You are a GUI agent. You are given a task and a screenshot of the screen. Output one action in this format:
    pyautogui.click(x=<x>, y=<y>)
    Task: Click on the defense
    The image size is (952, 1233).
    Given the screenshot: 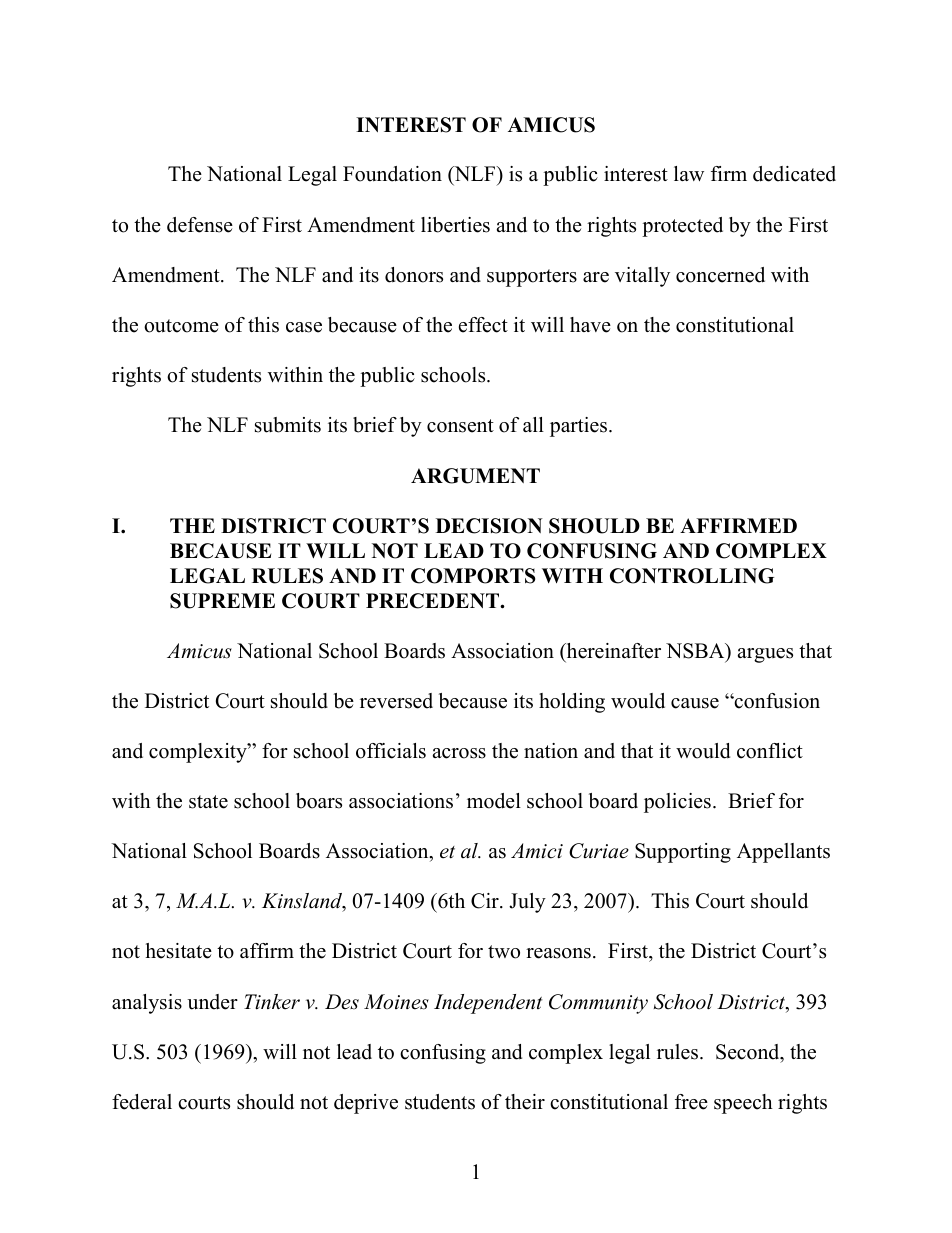 What is the action you would take?
    pyautogui.click(x=200, y=225)
